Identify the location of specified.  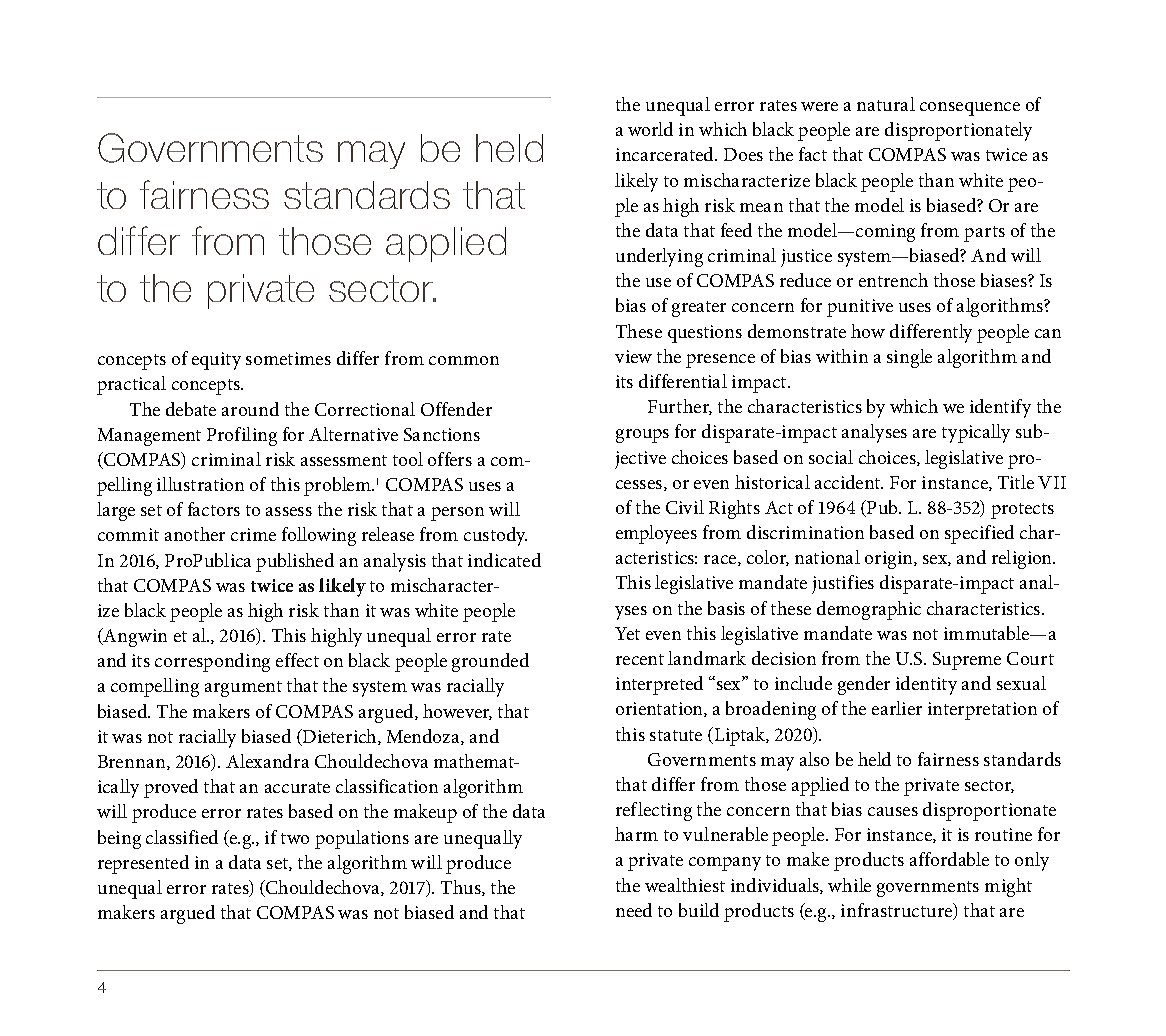
(979, 534).
